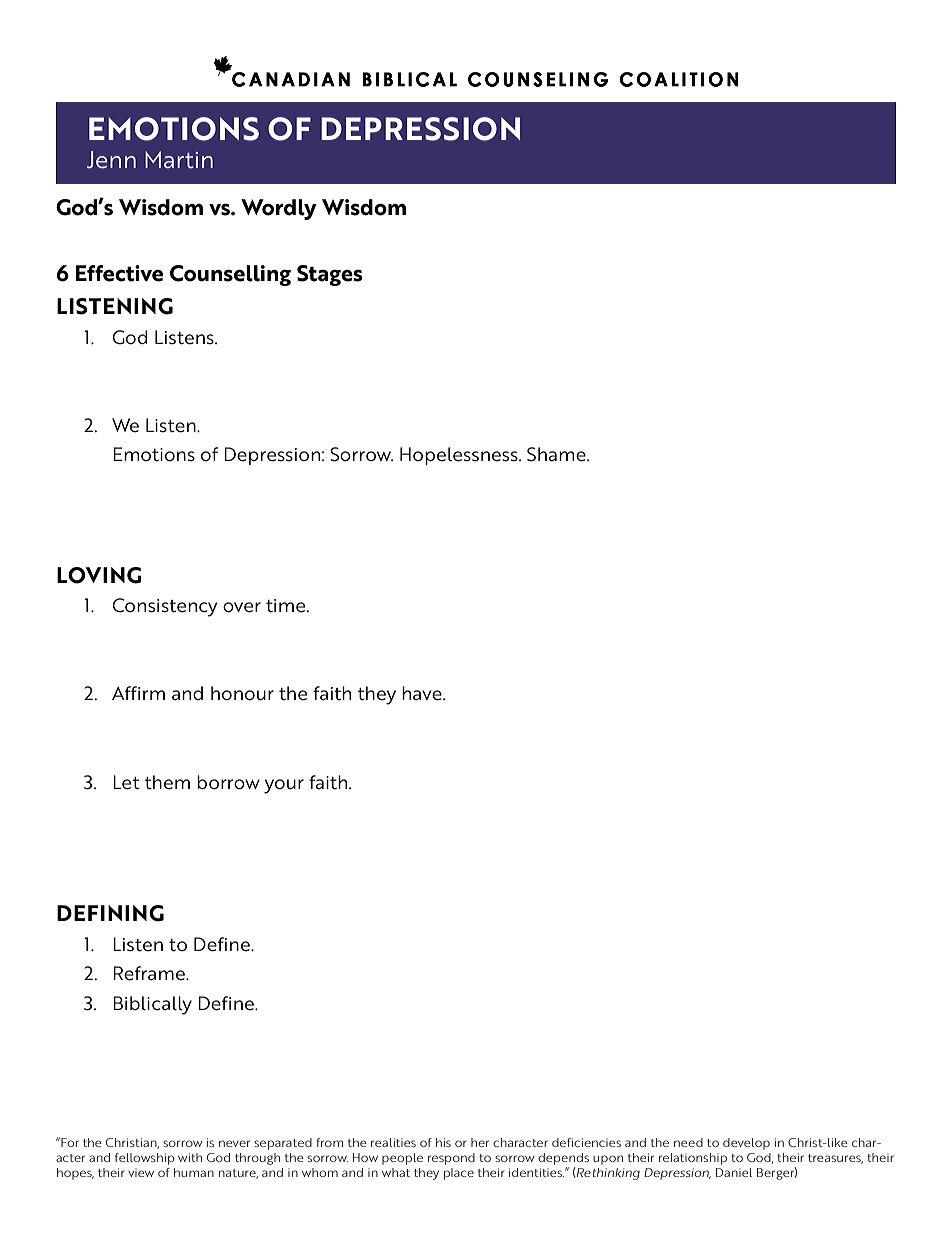  What do you see at coordinates (330, 275) in the screenshot?
I see `Stages` at bounding box center [330, 275].
